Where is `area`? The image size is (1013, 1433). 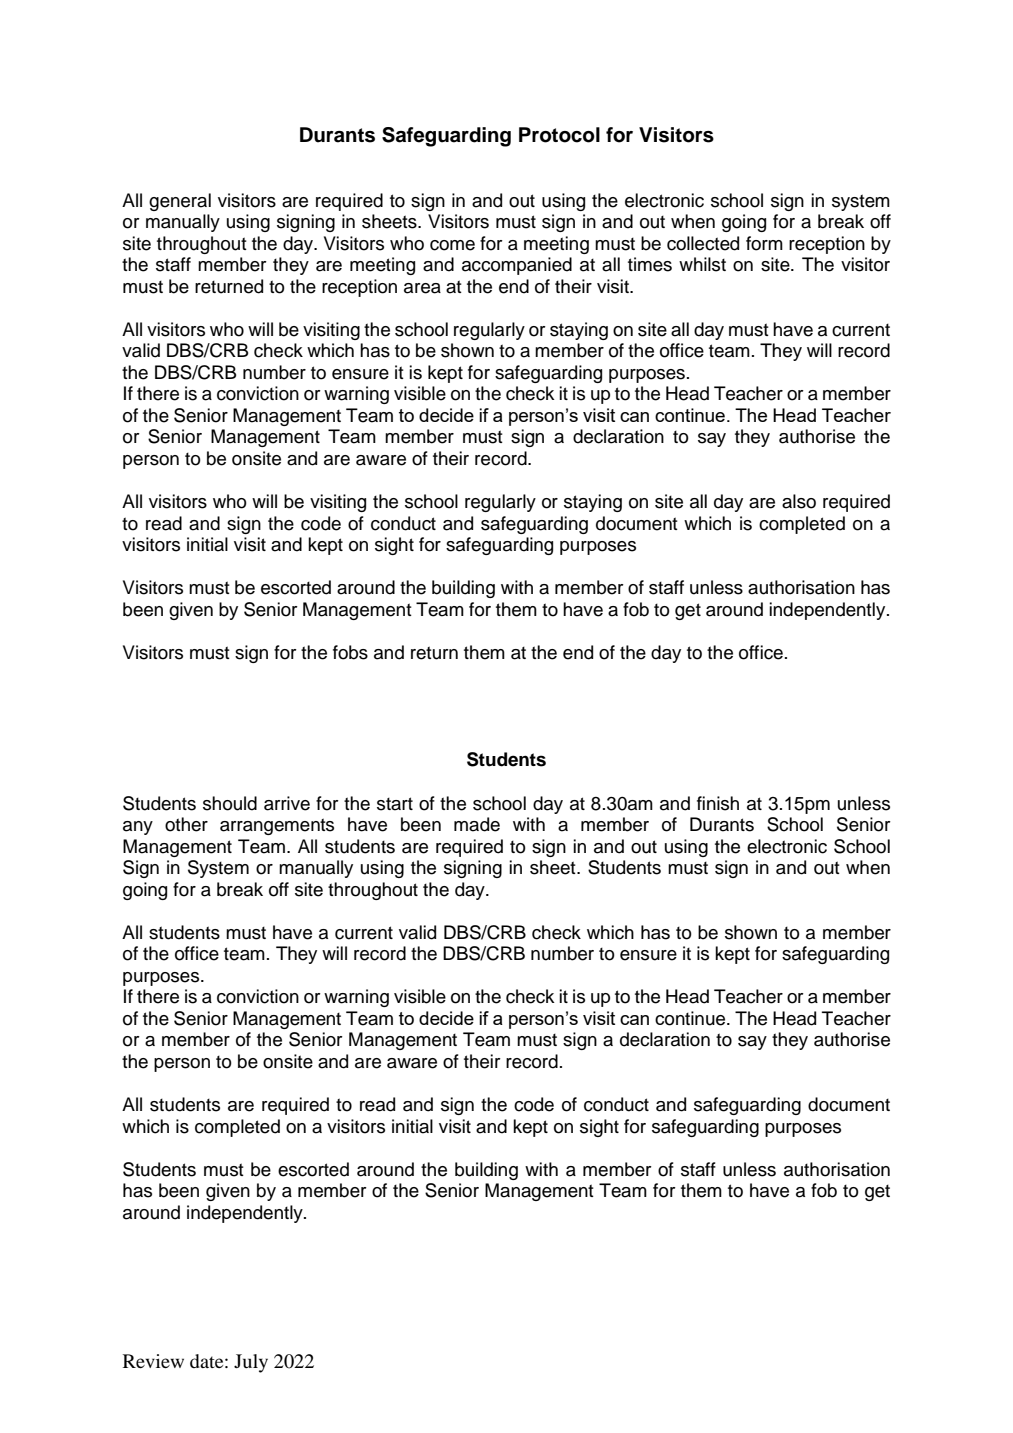 area is located at coordinates (422, 288).
